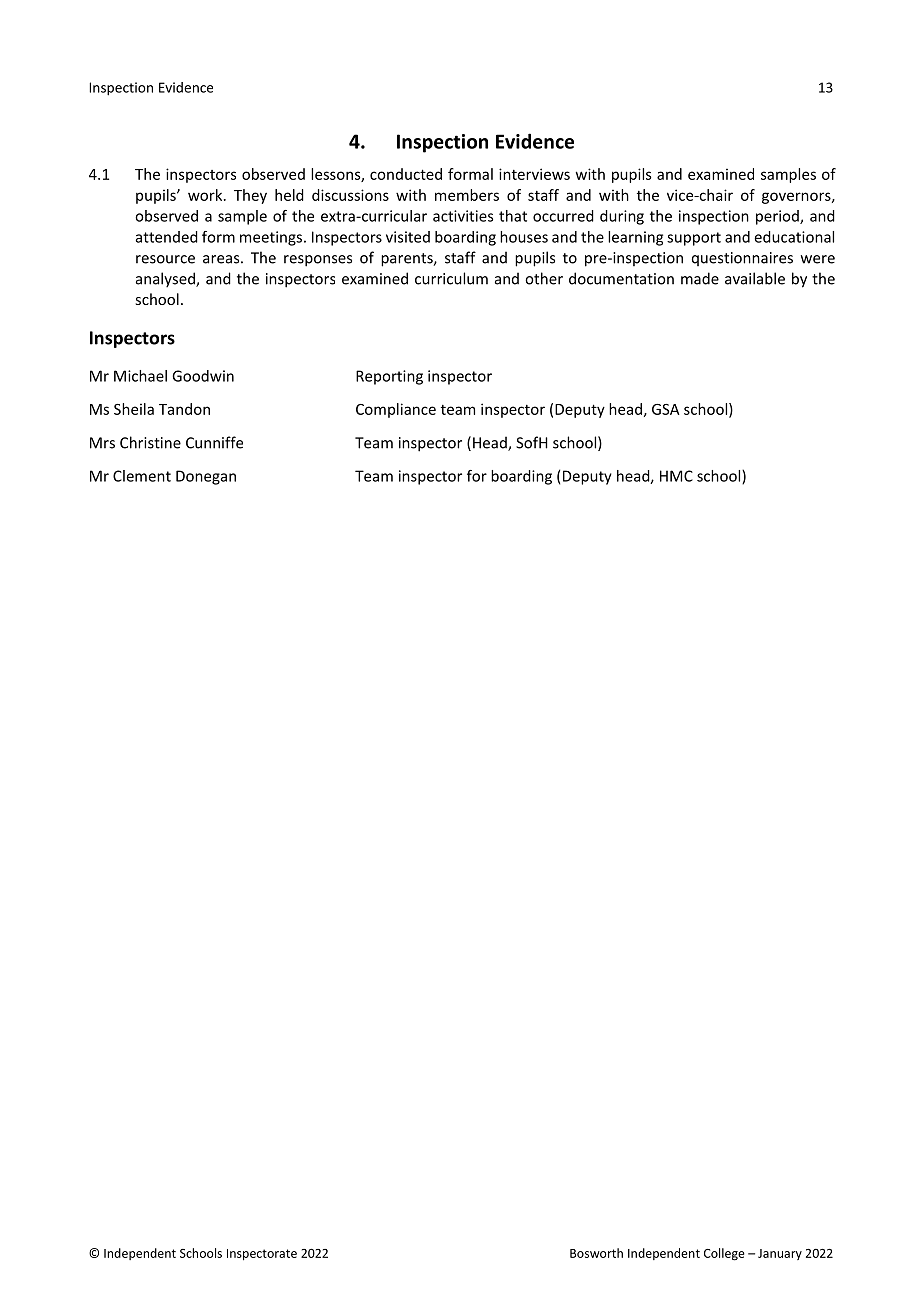  I want to click on January, so click(780, 1254).
